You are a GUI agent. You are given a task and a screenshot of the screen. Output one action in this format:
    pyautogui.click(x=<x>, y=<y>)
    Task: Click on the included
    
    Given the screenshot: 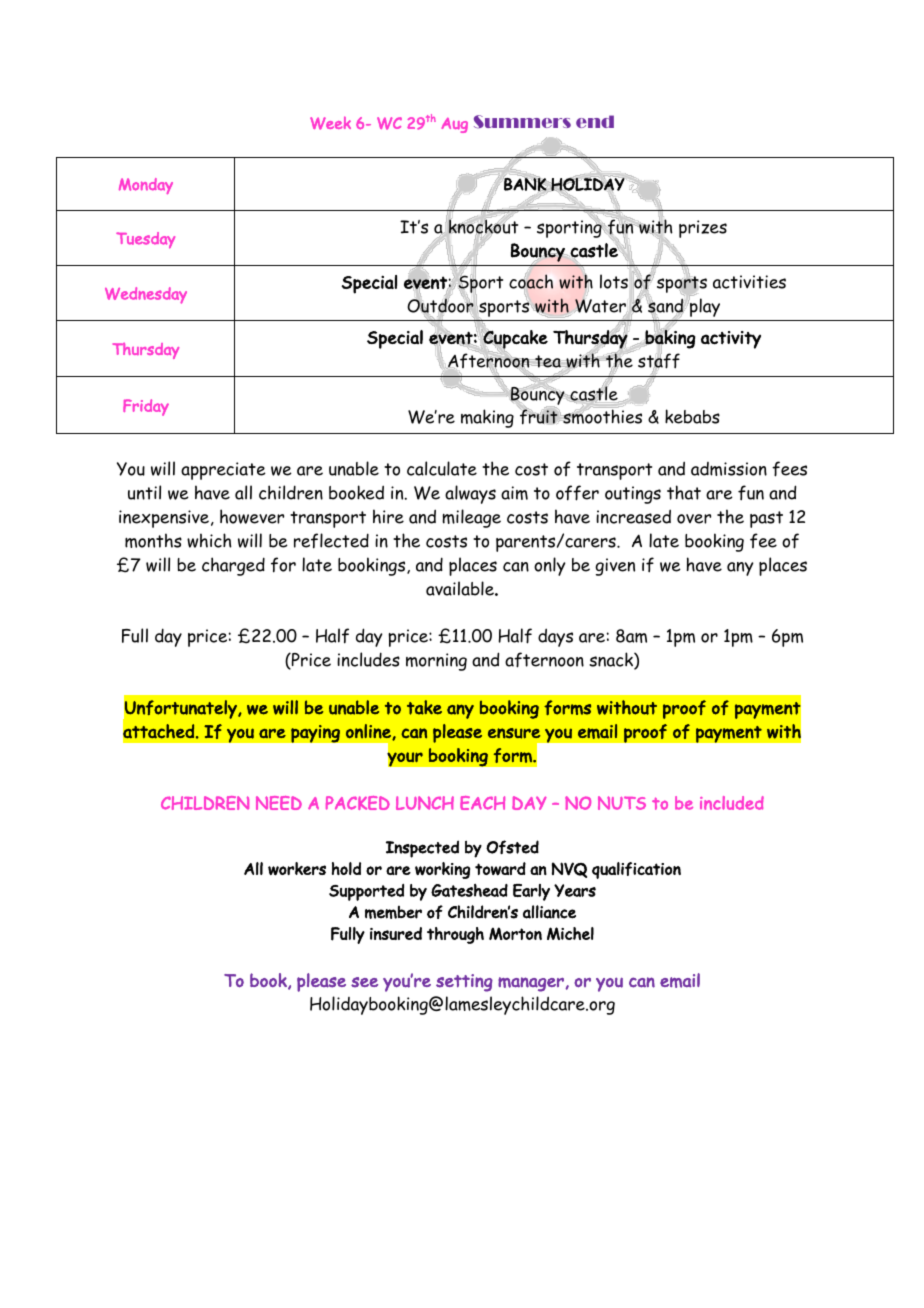 What is the action you would take?
    pyautogui.click(x=732, y=803)
